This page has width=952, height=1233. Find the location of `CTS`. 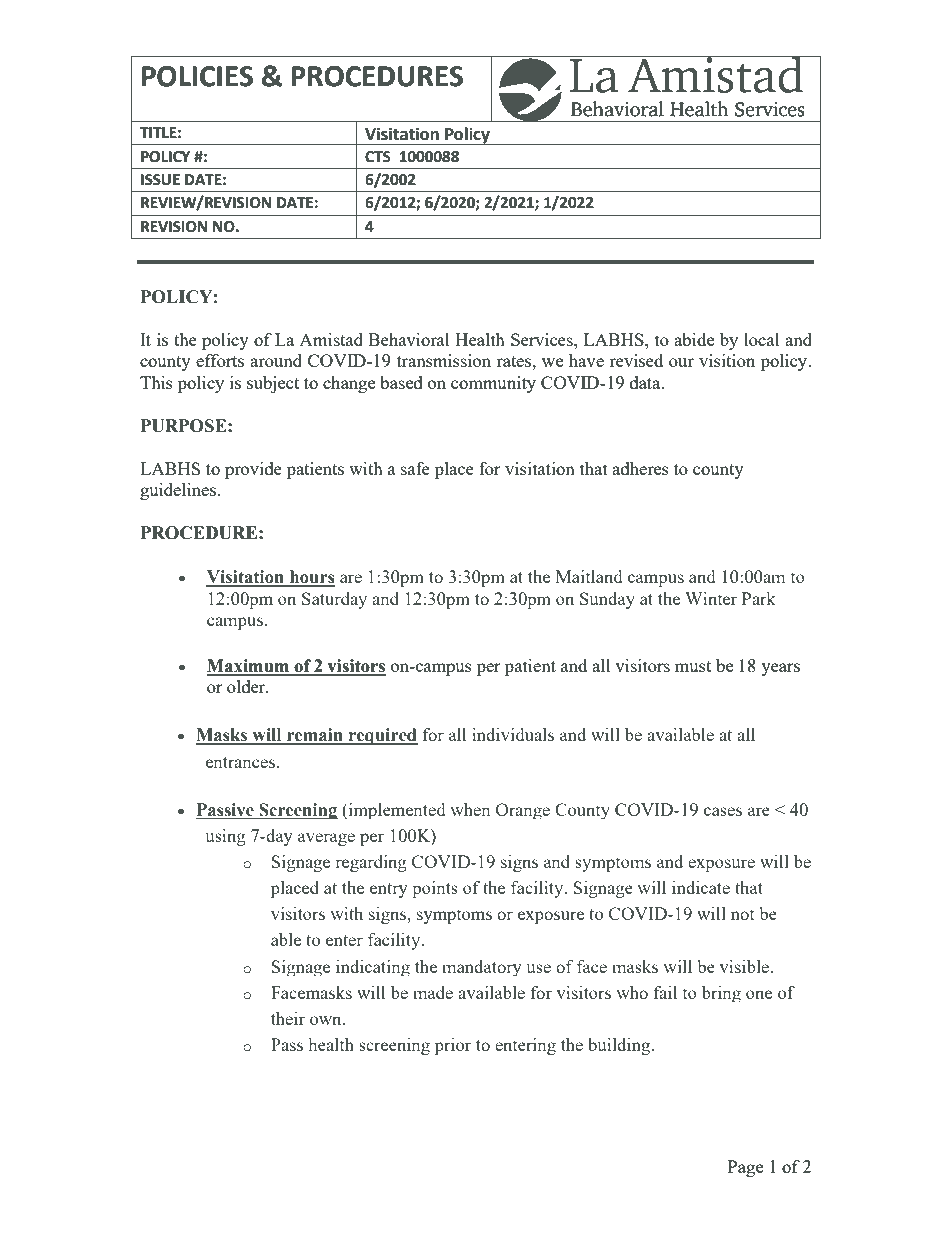

CTS is located at coordinates (378, 157).
